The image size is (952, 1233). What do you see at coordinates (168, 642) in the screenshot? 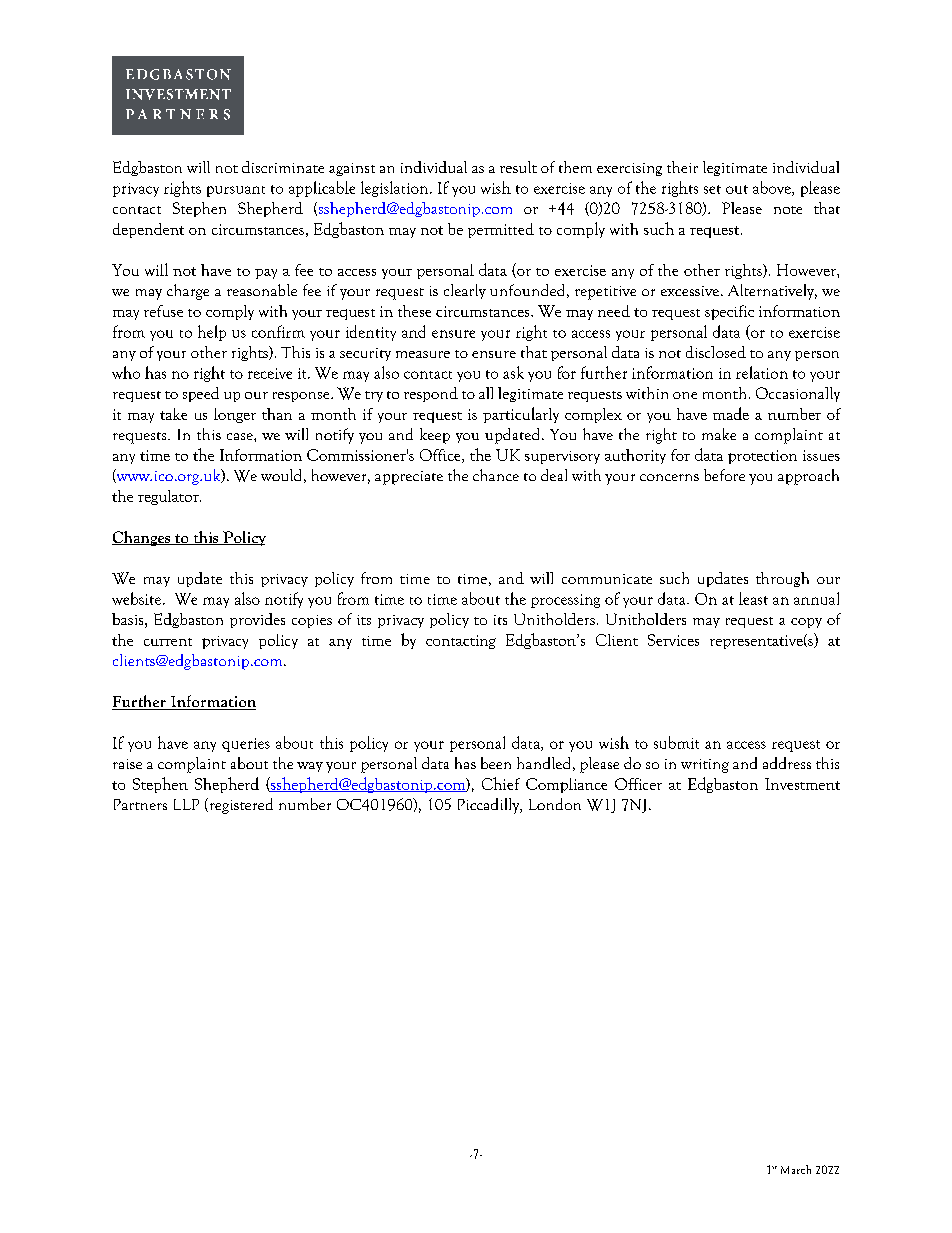
I see `current` at bounding box center [168, 642].
